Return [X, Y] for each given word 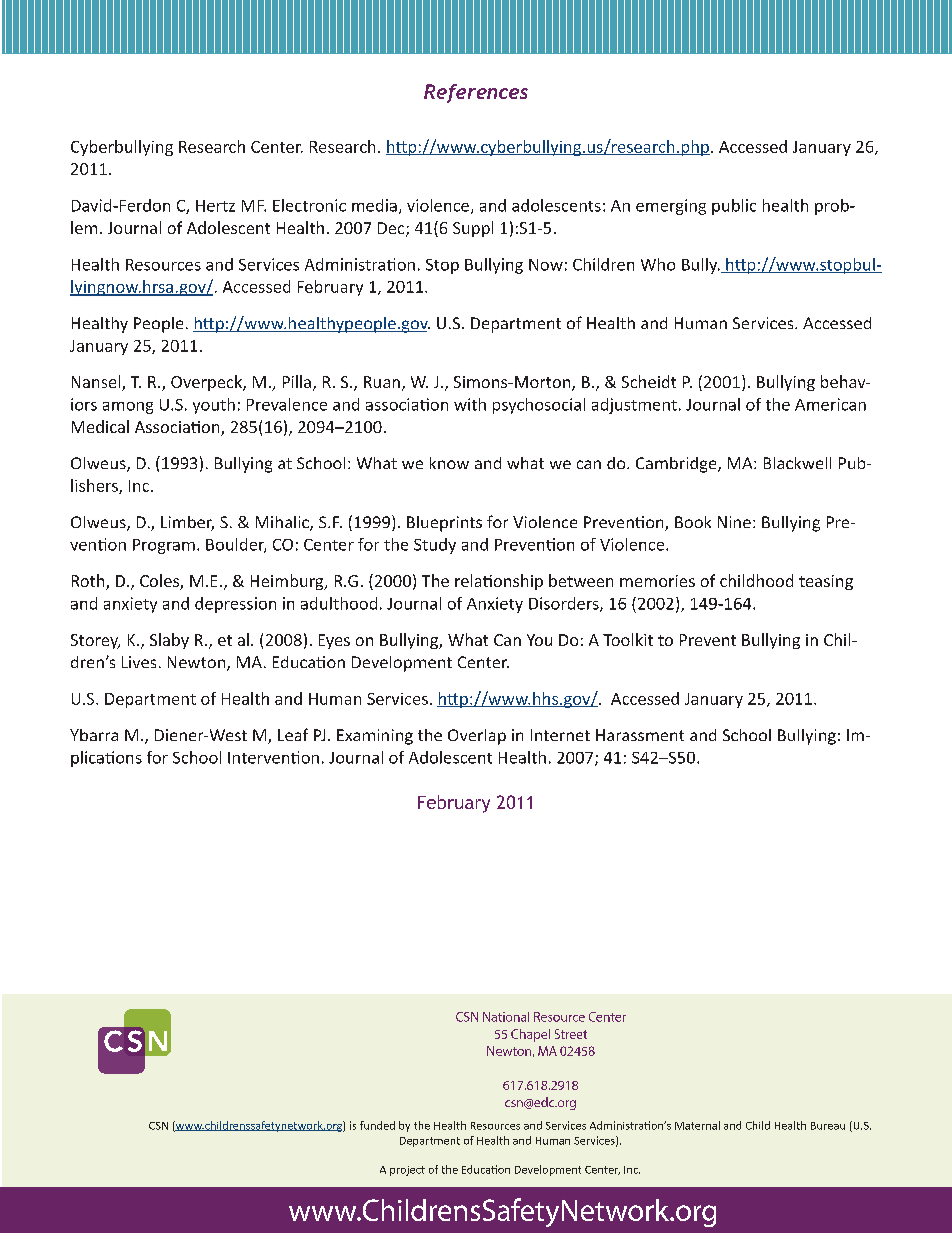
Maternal [697, 1125]
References [476, 93]
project [407, 1171]
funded [377, 1125]
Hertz [215, 206]
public [734, 207]
